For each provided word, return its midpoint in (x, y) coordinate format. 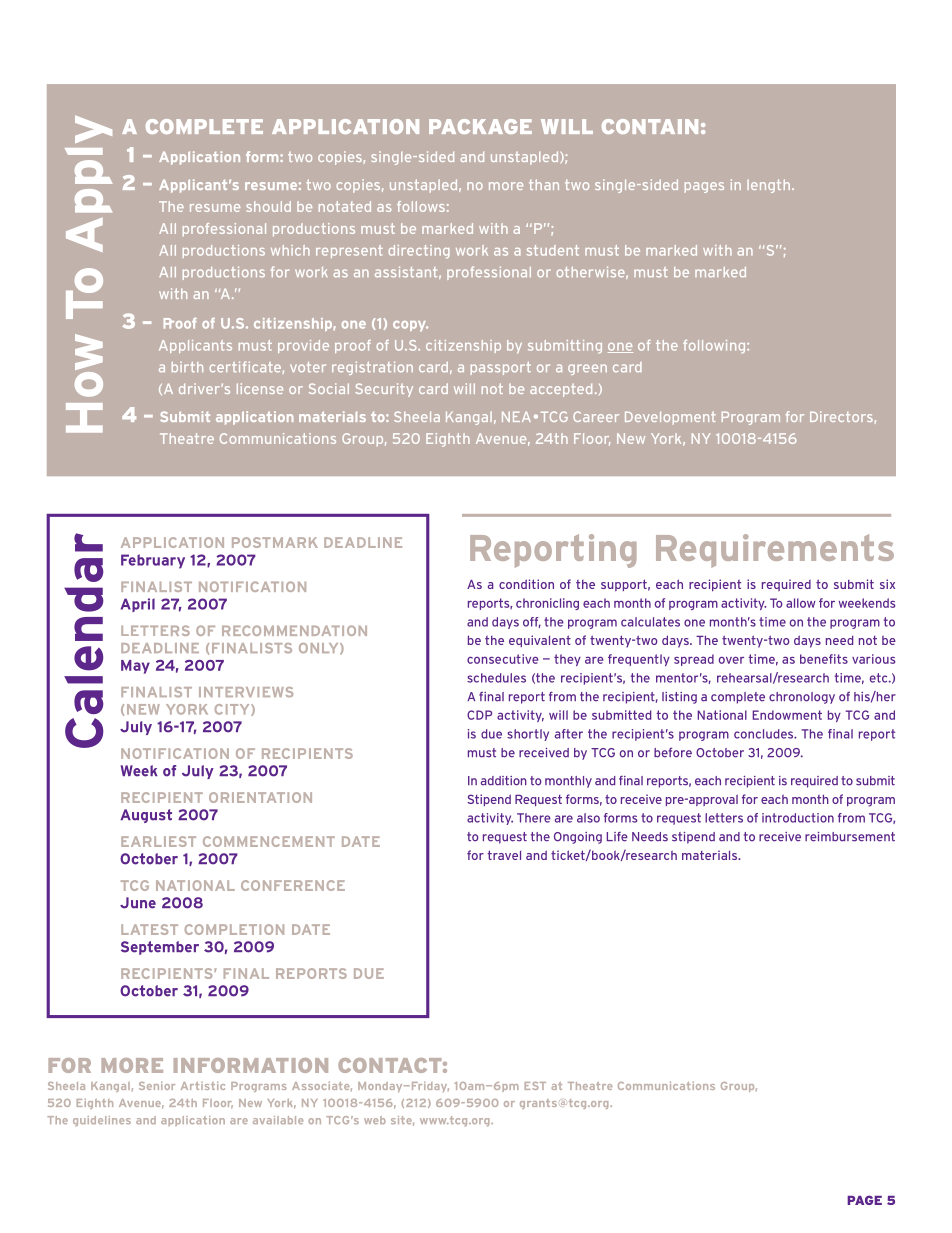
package (480, 126)
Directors (841, 416)
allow (801, 603)
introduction (798, 818)
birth (187, 367)
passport (501, 368)
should (268, 206)
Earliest (158, 841)
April (138, 605)
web (375, 1120)
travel (504, 855)
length (768, 186)
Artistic (203, 1085)
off (532, 622)
